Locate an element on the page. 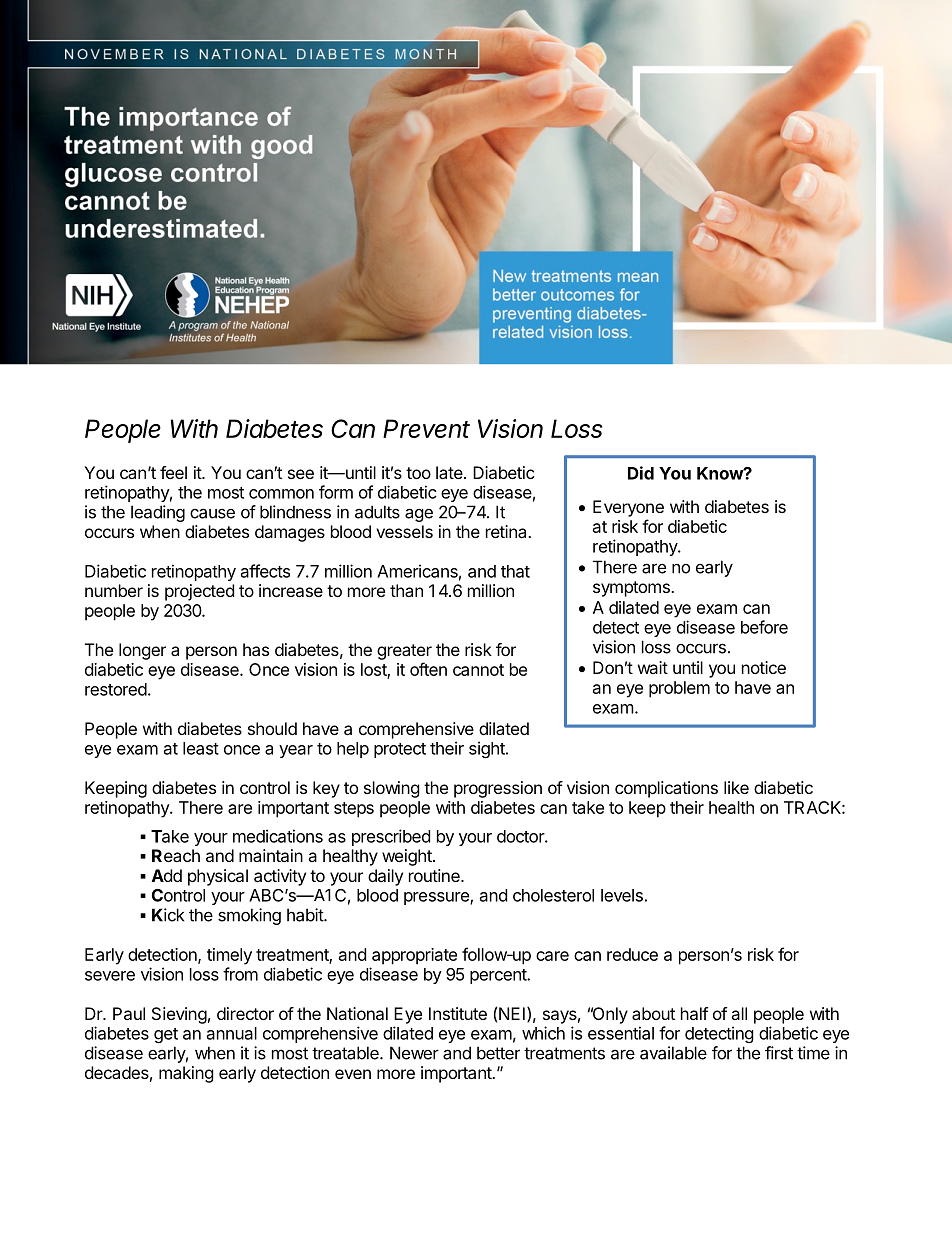  feel is located at coordinates (173, 472).
